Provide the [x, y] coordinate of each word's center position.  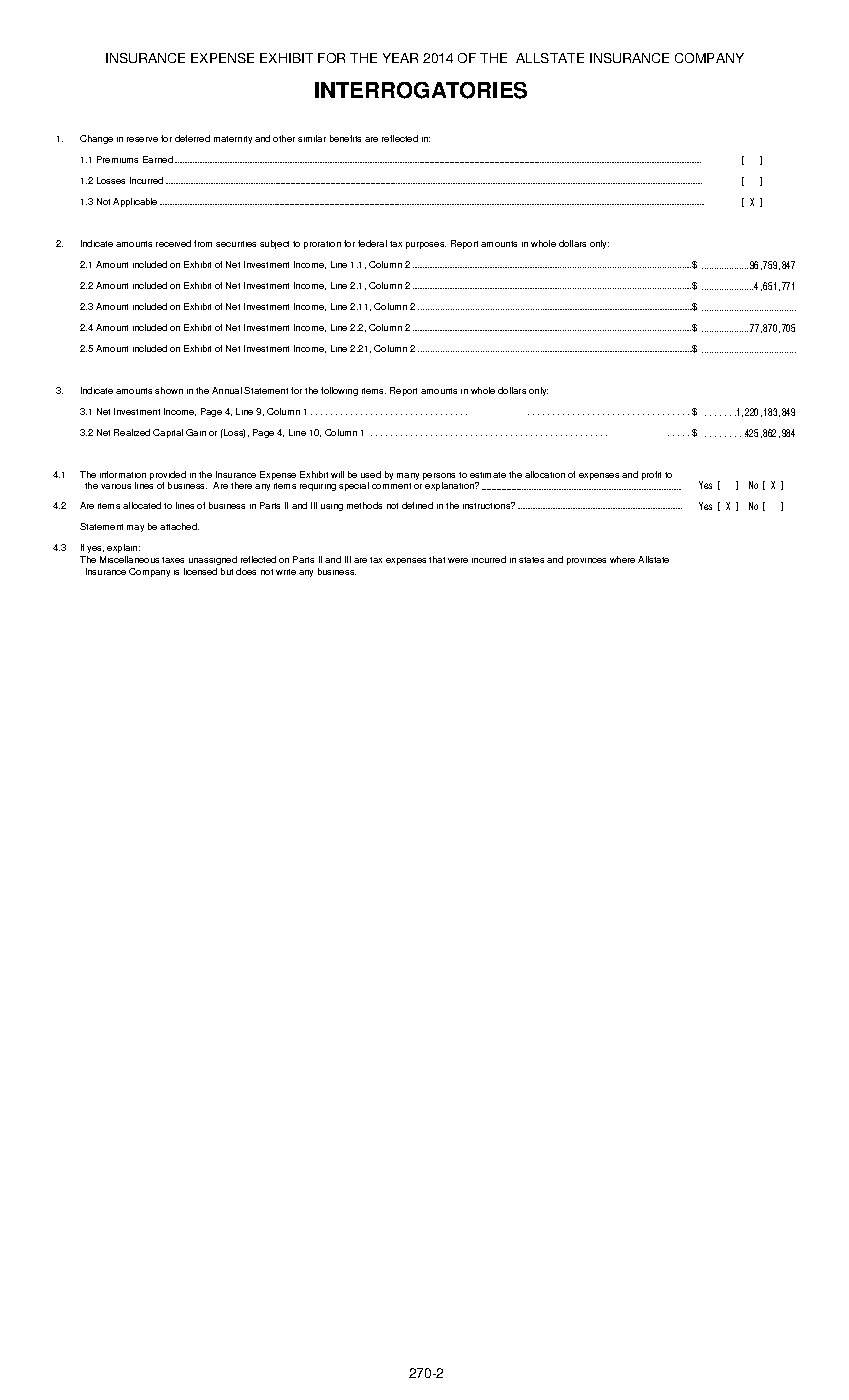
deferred [192, 138]
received [173, 243]
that [437, 559]
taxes [173, 560]
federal [372, 243]
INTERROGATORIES [421, 90]
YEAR [400, 58]
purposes [426, 245]
